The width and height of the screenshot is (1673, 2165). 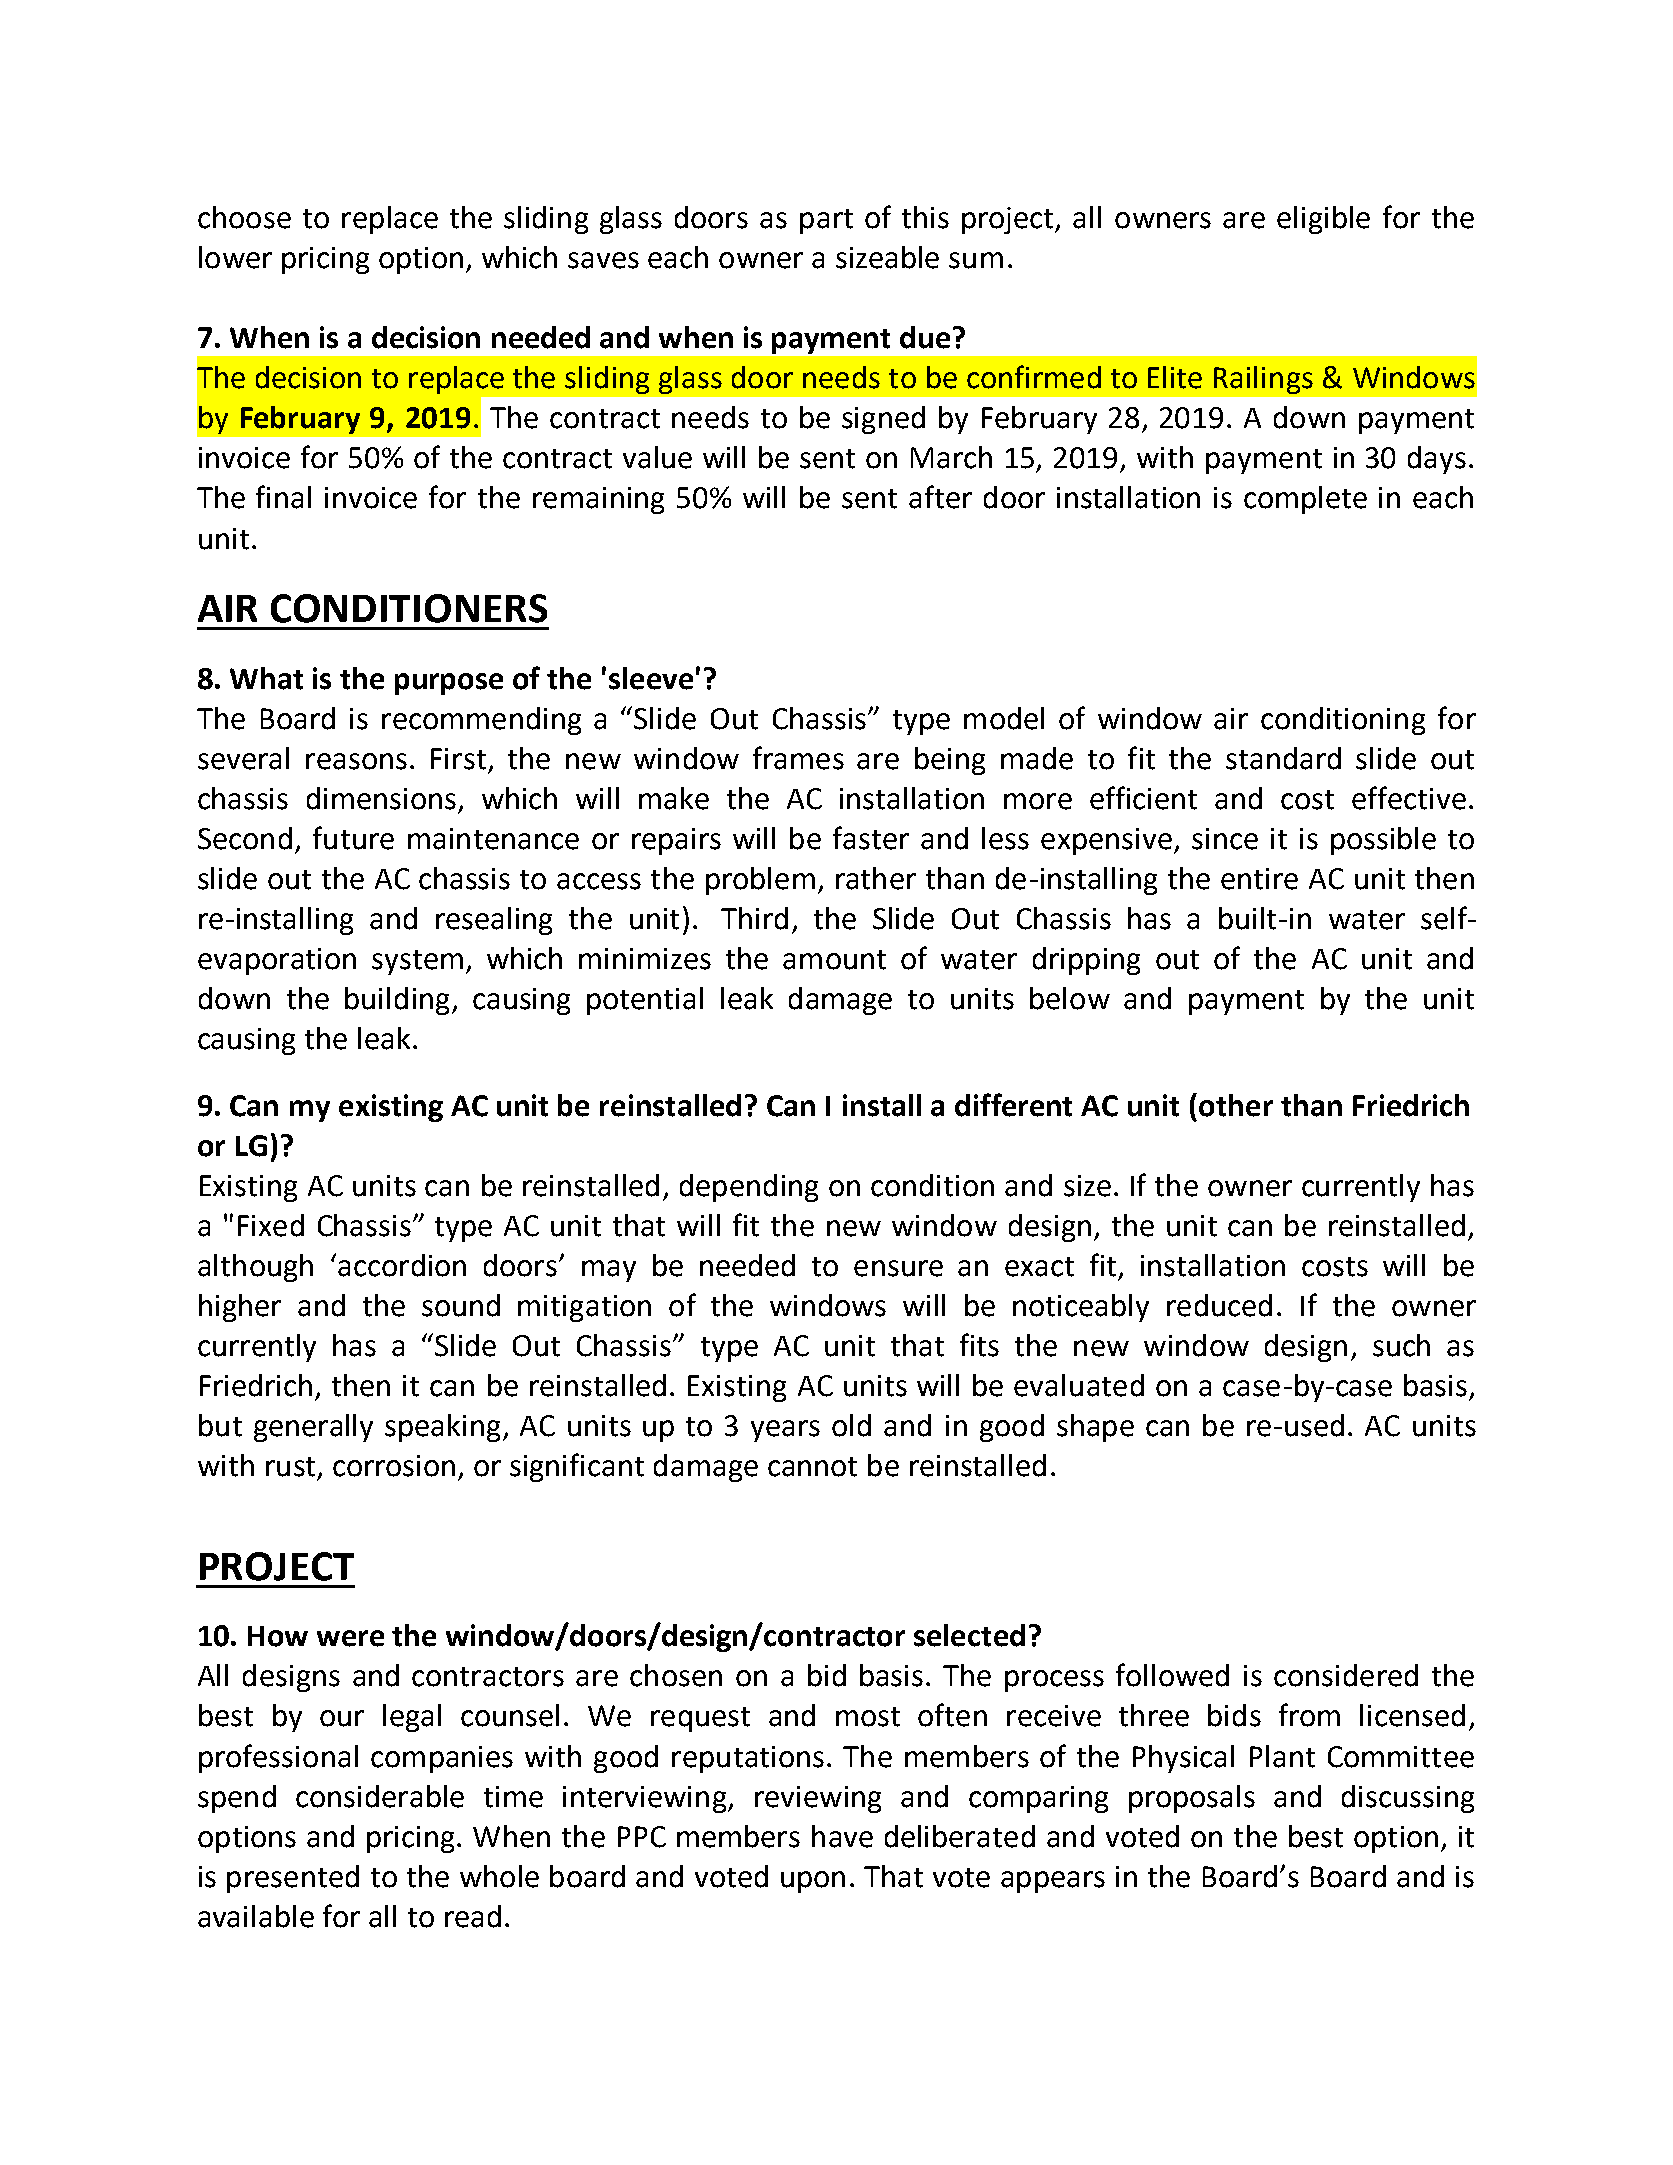 I want to click on amount, so click(x=834, y=960).
